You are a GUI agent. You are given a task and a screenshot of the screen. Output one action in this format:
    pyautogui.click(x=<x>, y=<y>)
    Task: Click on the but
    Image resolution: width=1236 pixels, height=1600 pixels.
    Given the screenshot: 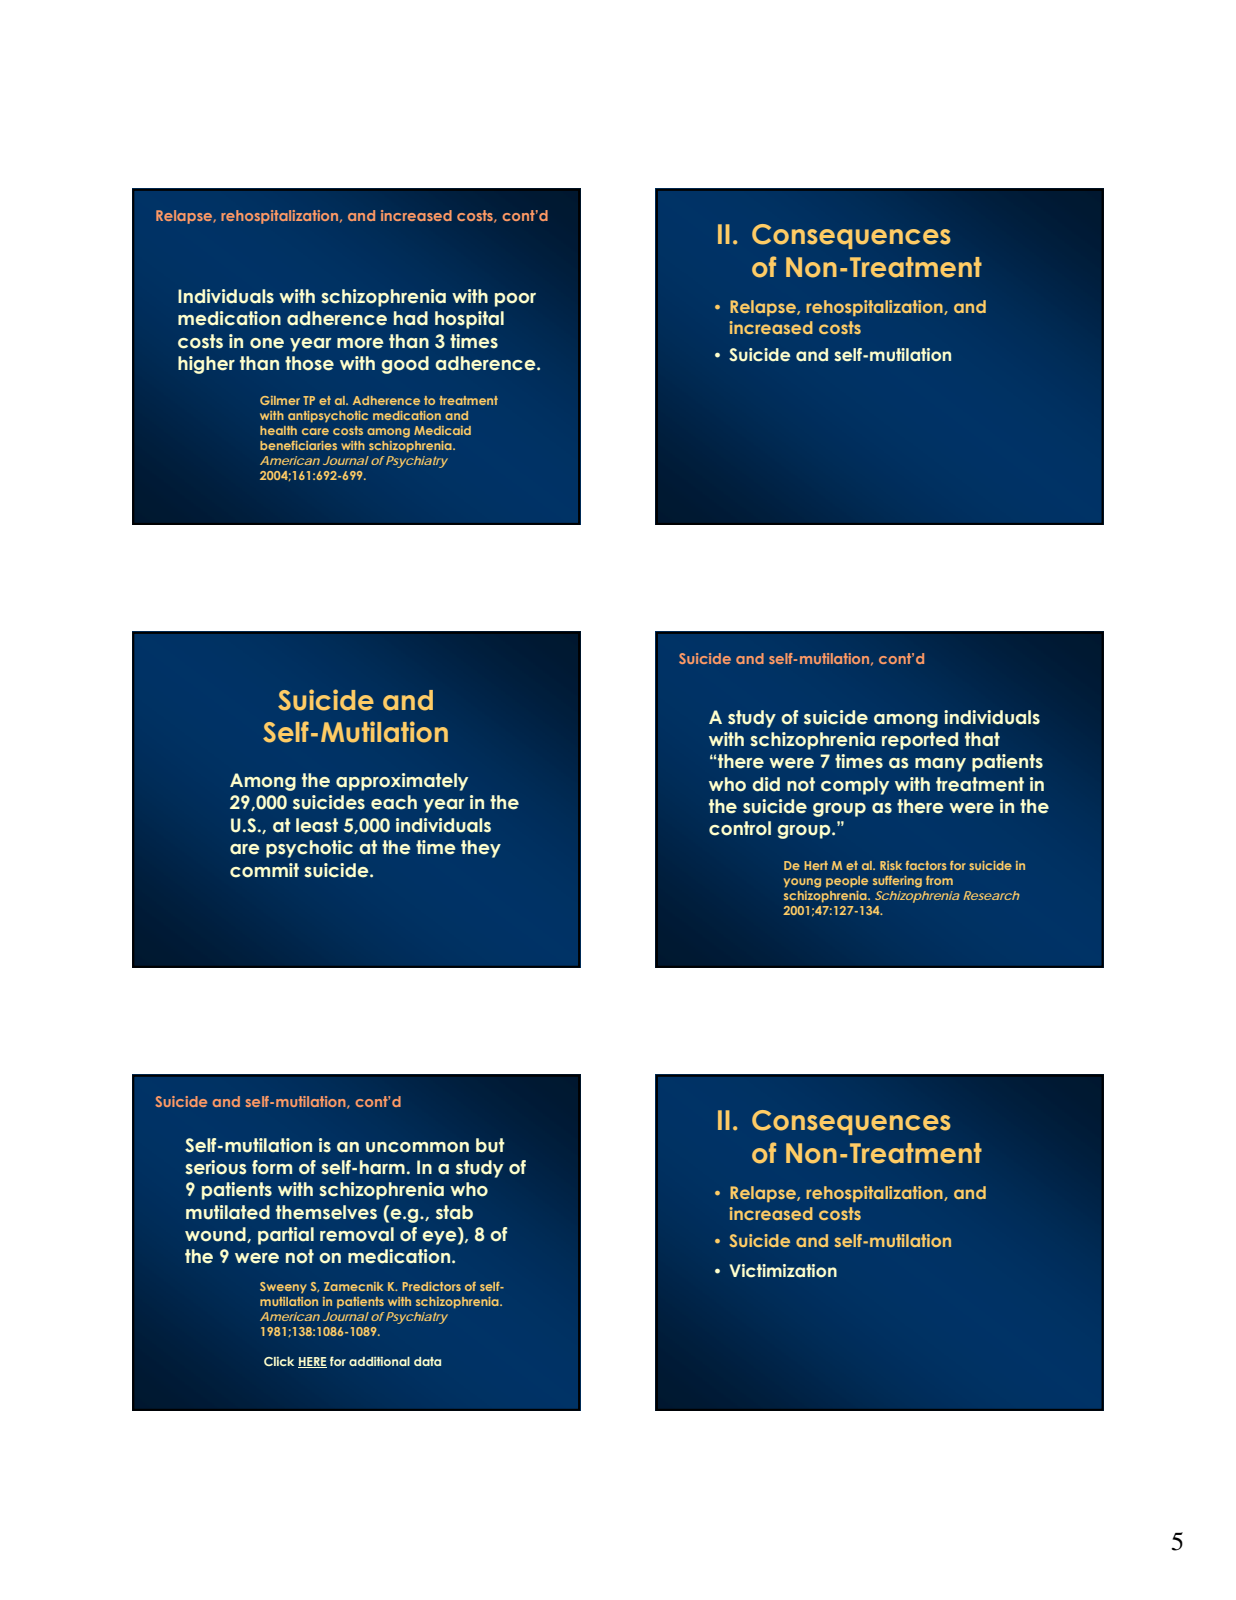 What is the action you would take?
    pyautogui.click(x=490, y=1145)
